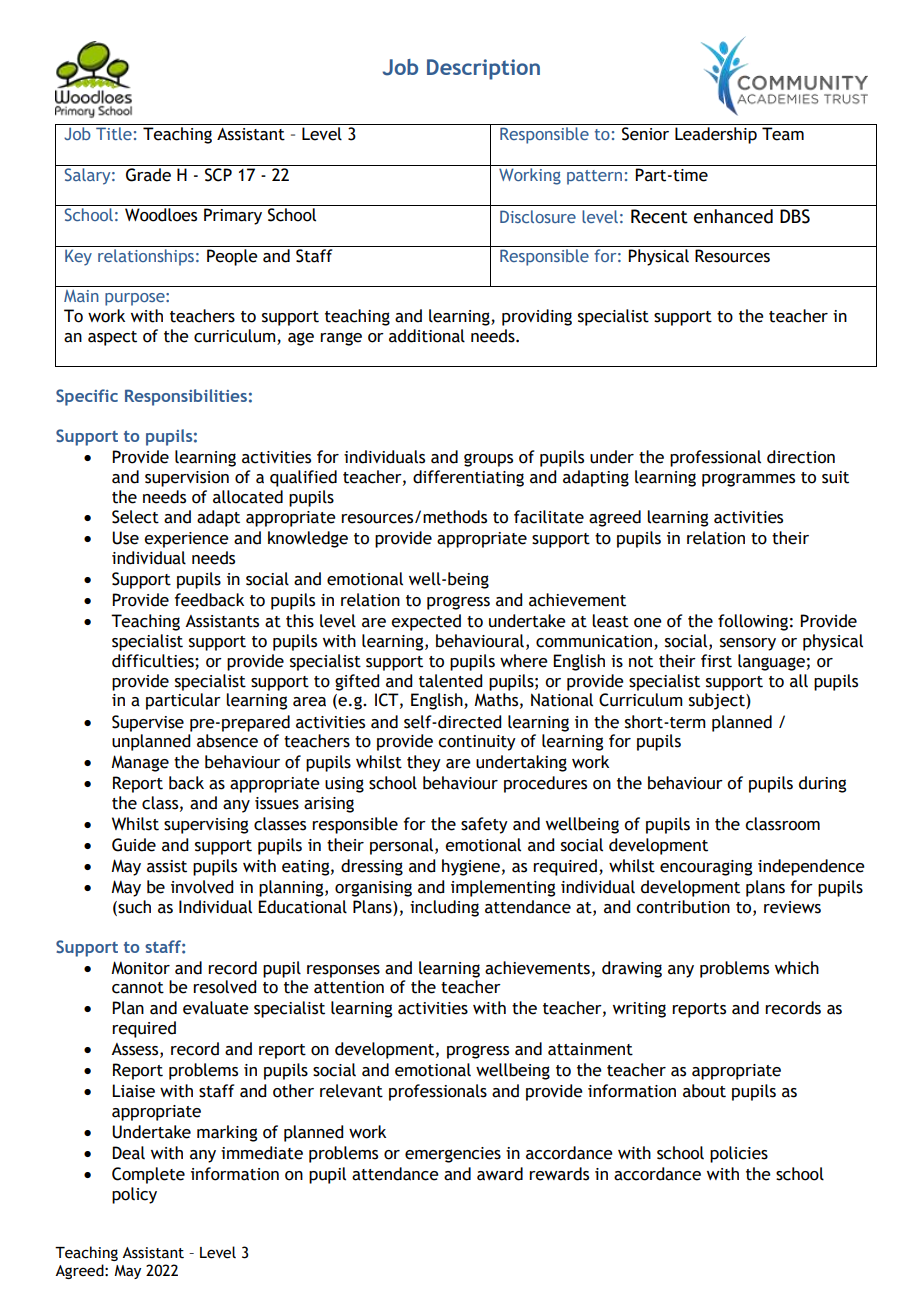 This document has width=924, height=1308. What do you see at coordinates (148, 1175) in the document?
I see `Complete` at bounding box center [148, 1175].
